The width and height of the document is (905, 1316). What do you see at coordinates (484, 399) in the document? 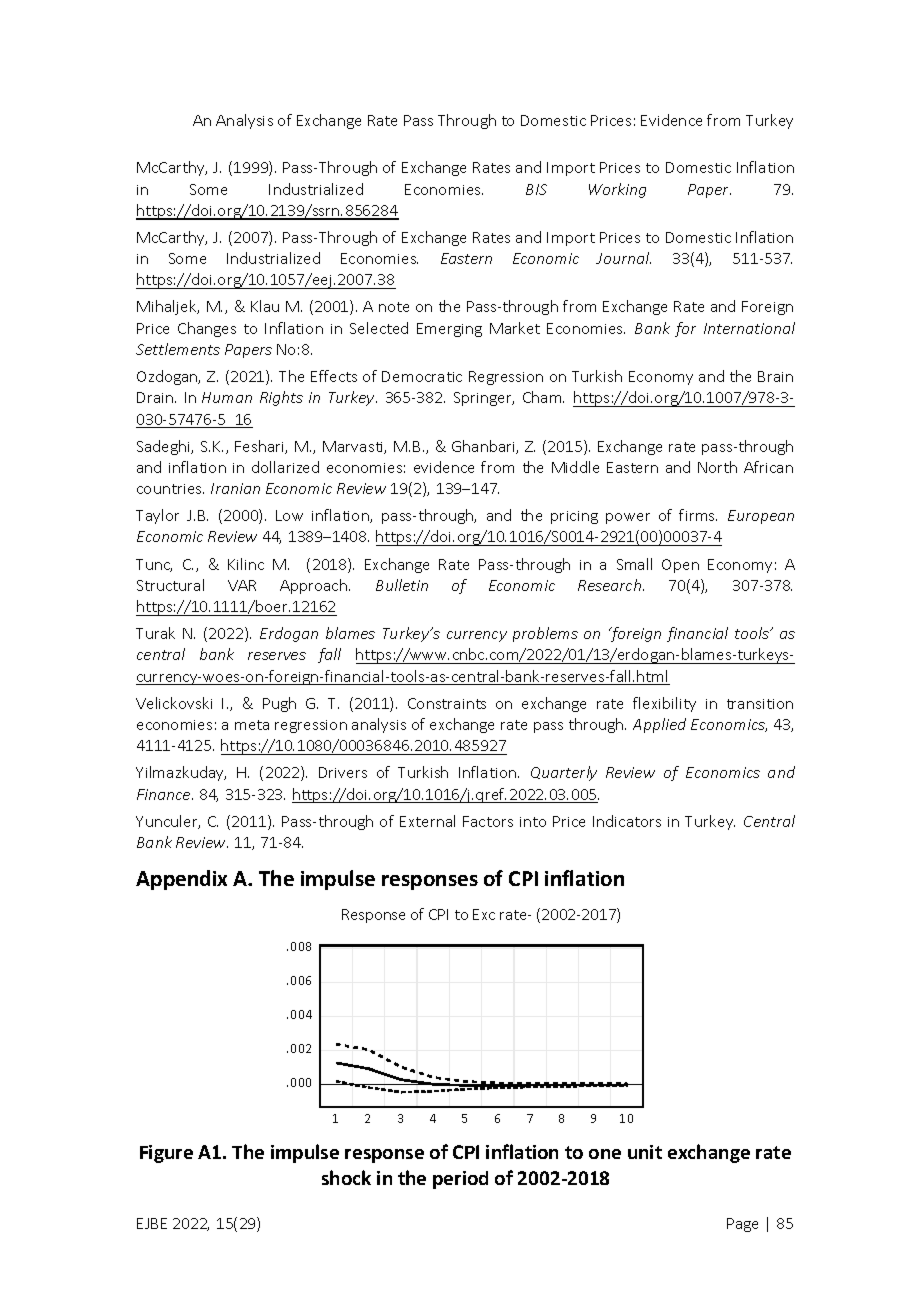
I see `Springer` at bounding box center [484, 399].
